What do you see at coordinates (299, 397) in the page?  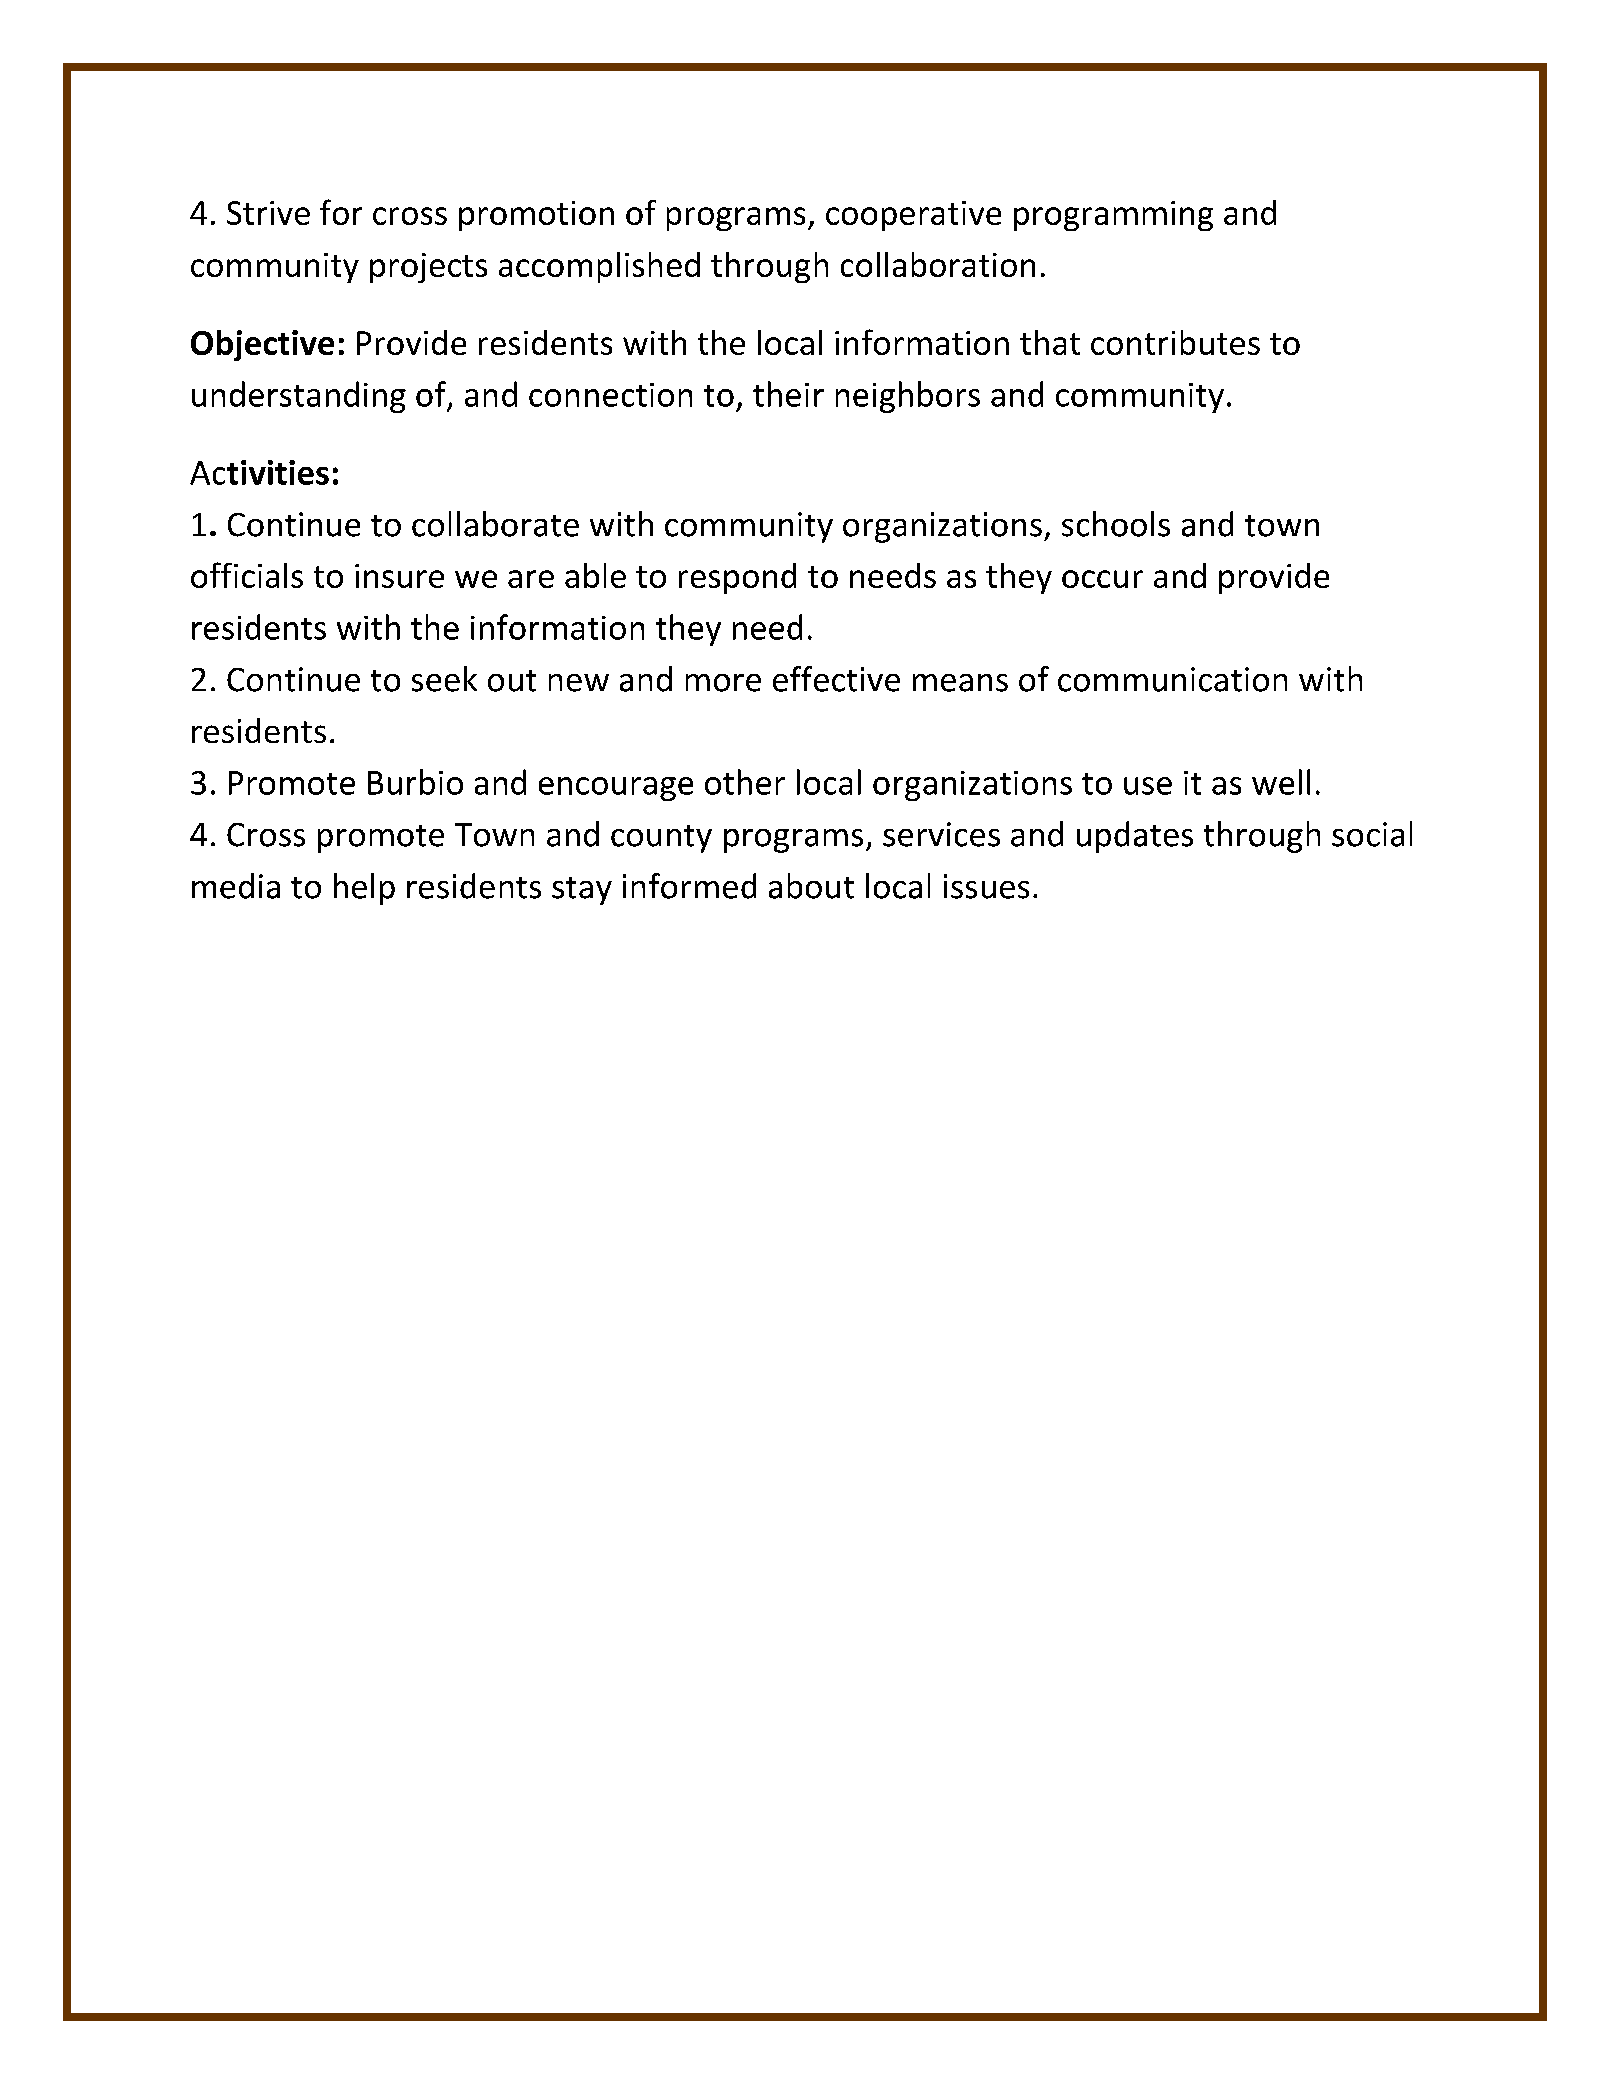 I see `understanding` at bounding box center [299, 397].
